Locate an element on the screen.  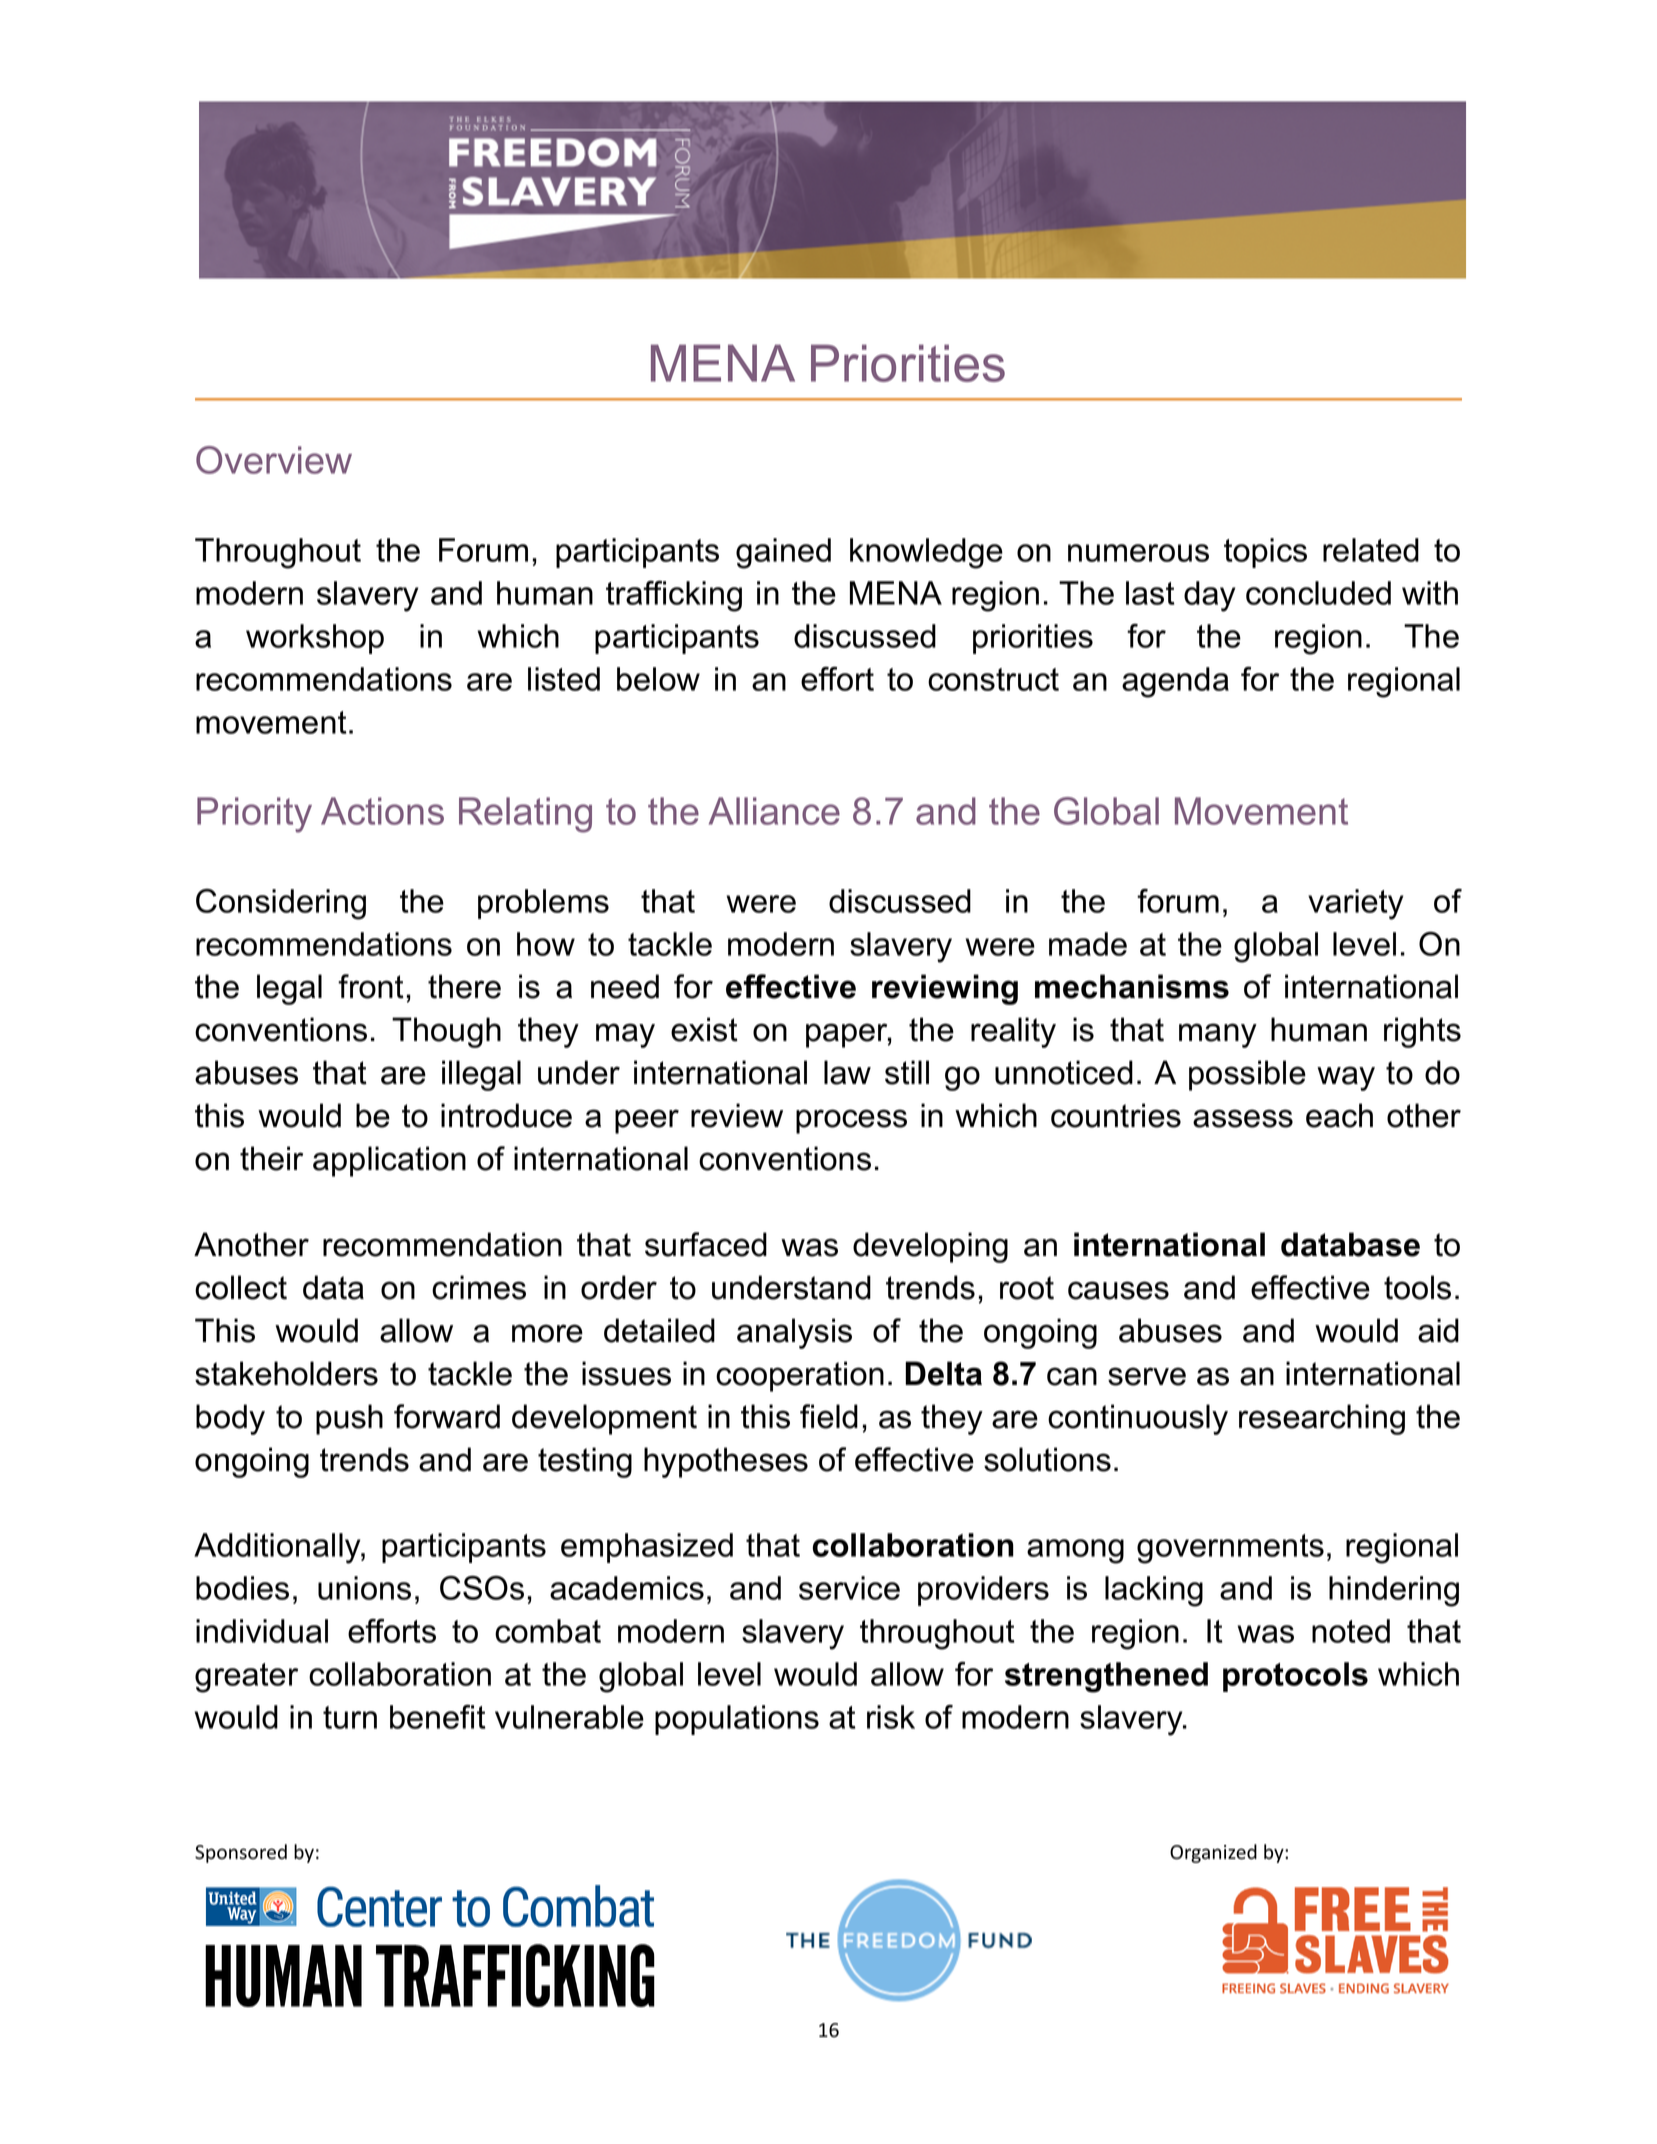
push is located at coordinates (349, 1419).
